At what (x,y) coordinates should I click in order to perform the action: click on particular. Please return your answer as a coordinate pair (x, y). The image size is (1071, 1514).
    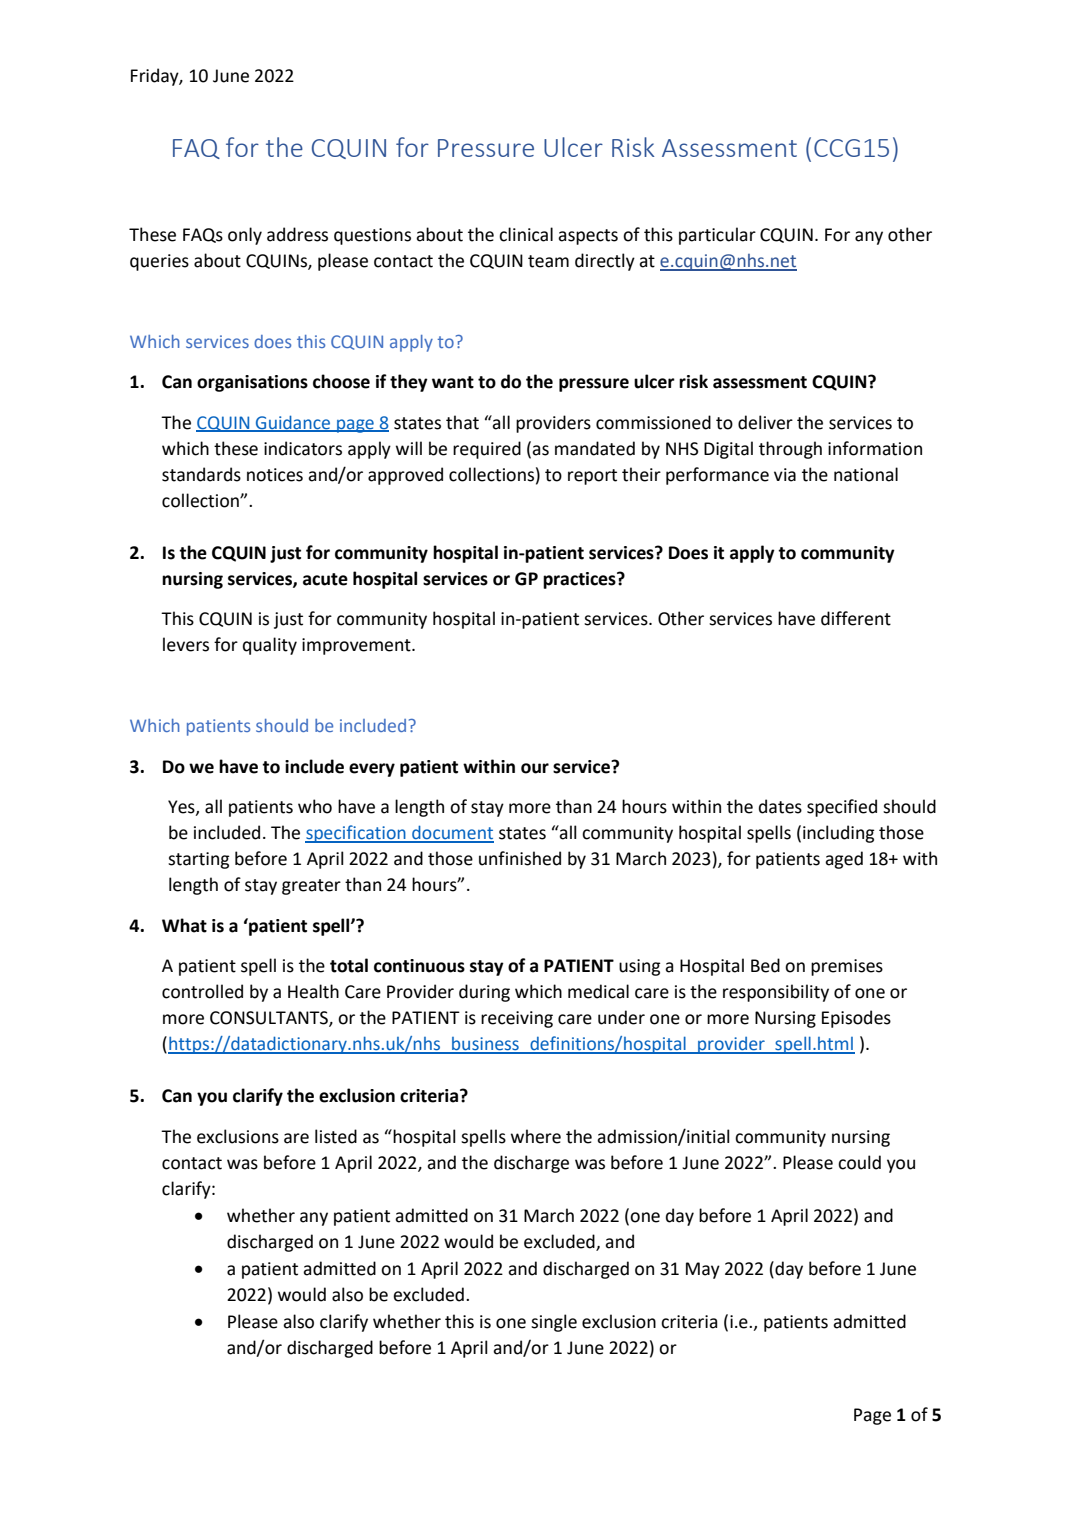
    Looking at the image, I should click on (717, 236).
